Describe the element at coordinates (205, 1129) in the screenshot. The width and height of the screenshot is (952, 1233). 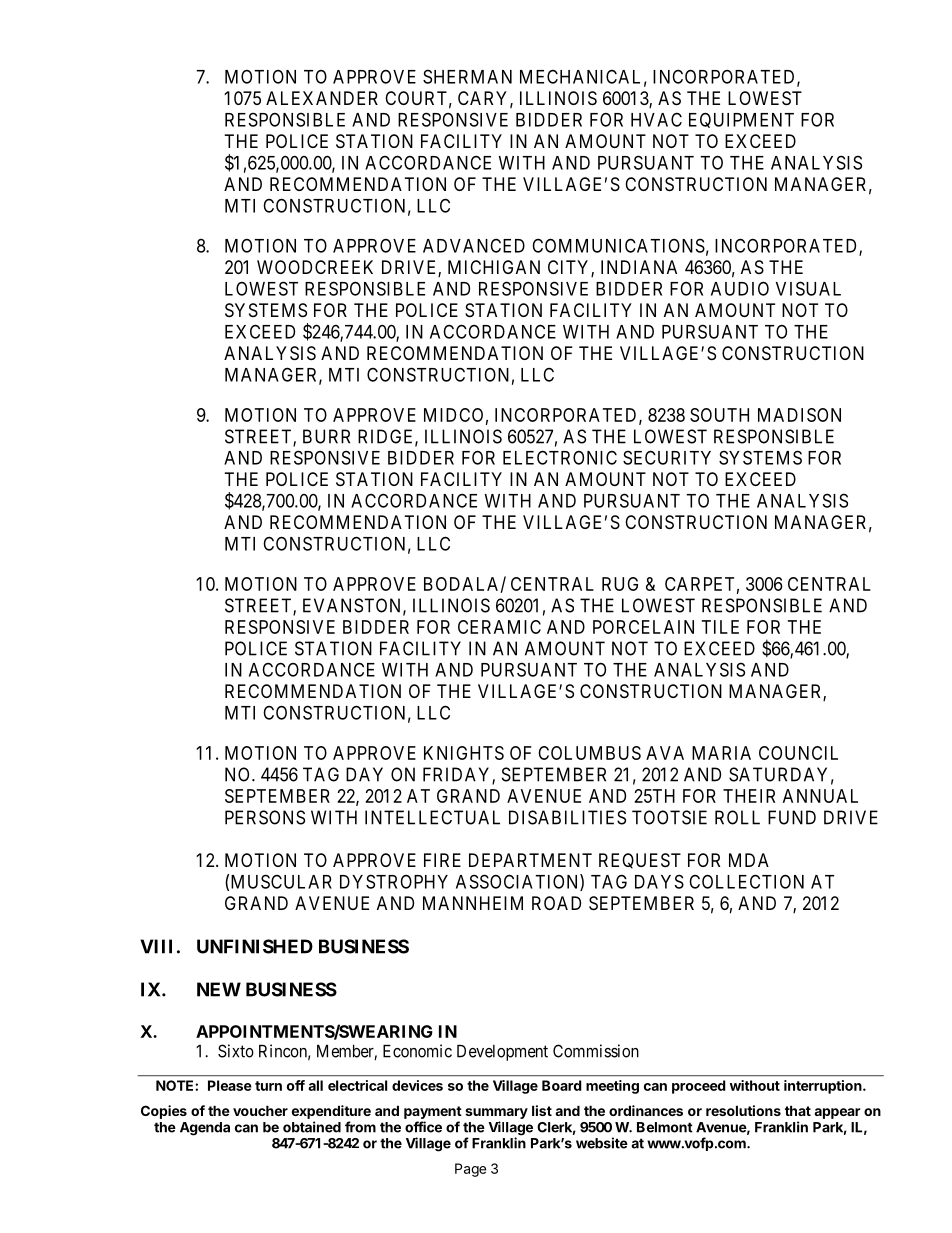
I see `Agenda` at that location.
